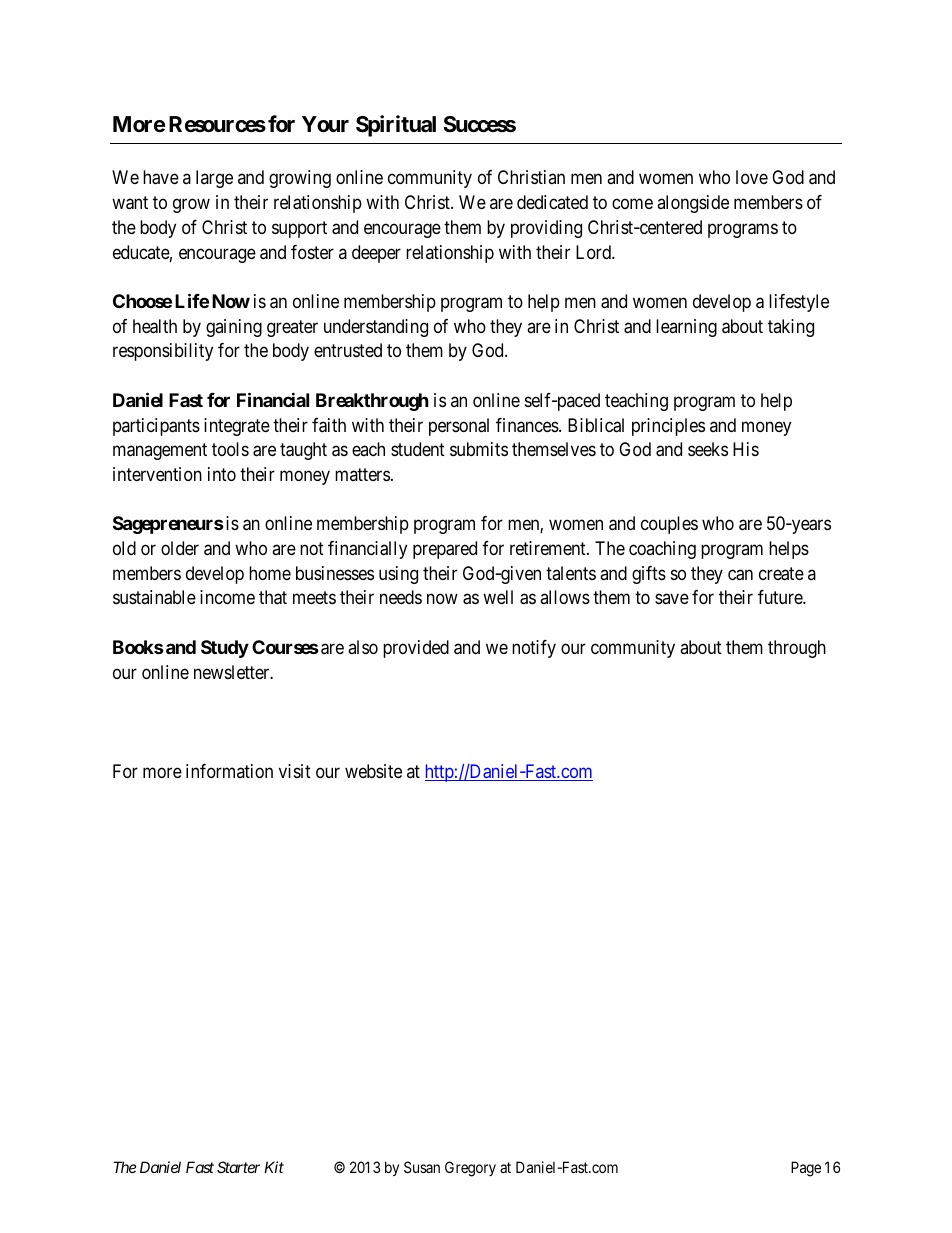 The height and width of the page is (1233, 952). Describe the element at coordinates (238, 1167) in the page. I see `Starter` at that location.
